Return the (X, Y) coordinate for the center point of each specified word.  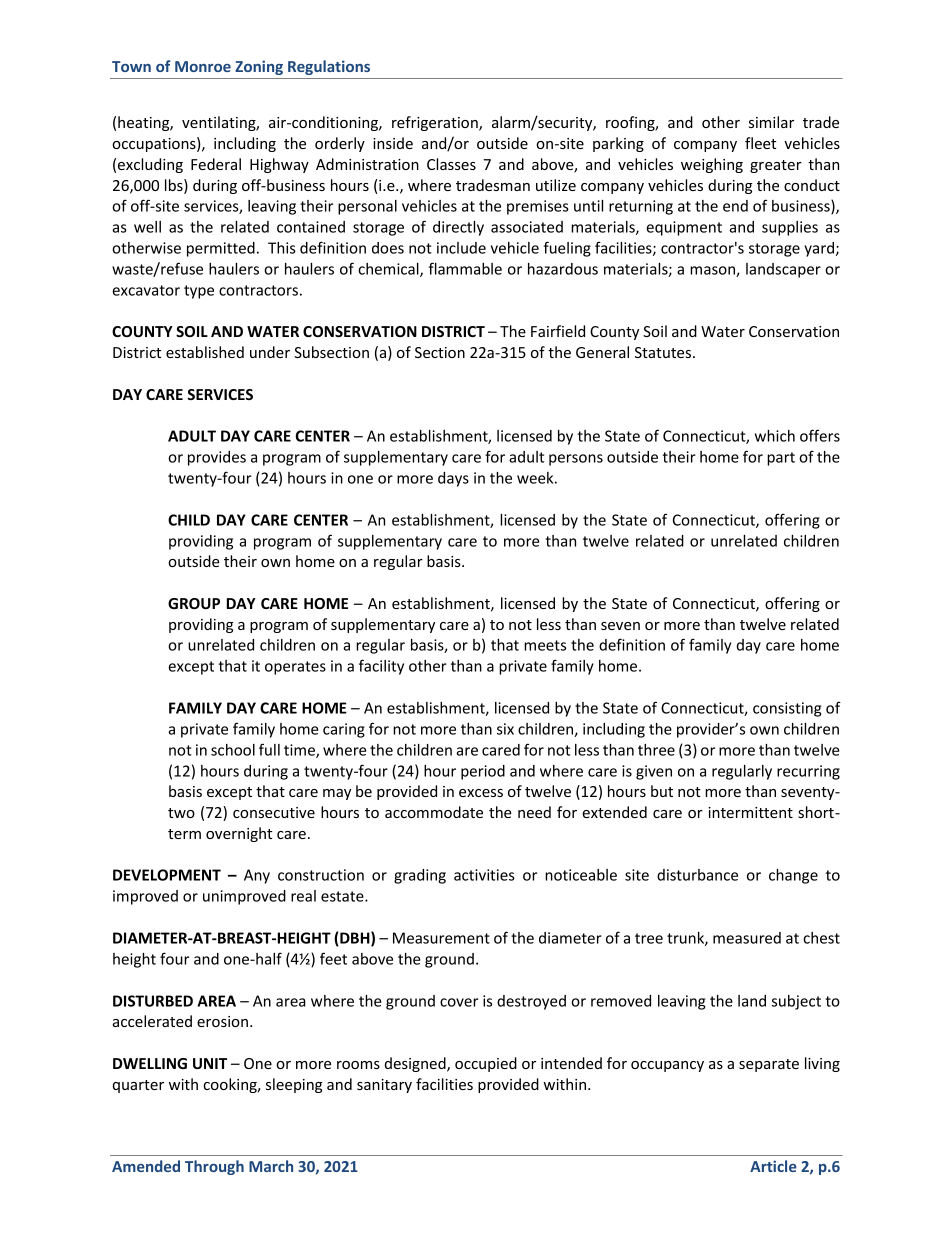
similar (771, 122)
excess (481, 793)
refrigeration (436, 123)
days (453, 479)
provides (217, 458)
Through (214, 1167)
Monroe (203, 66)
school (233, 750)
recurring (808, 772)
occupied (486, 1064)
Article (773, 1166)
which (775, 436)
